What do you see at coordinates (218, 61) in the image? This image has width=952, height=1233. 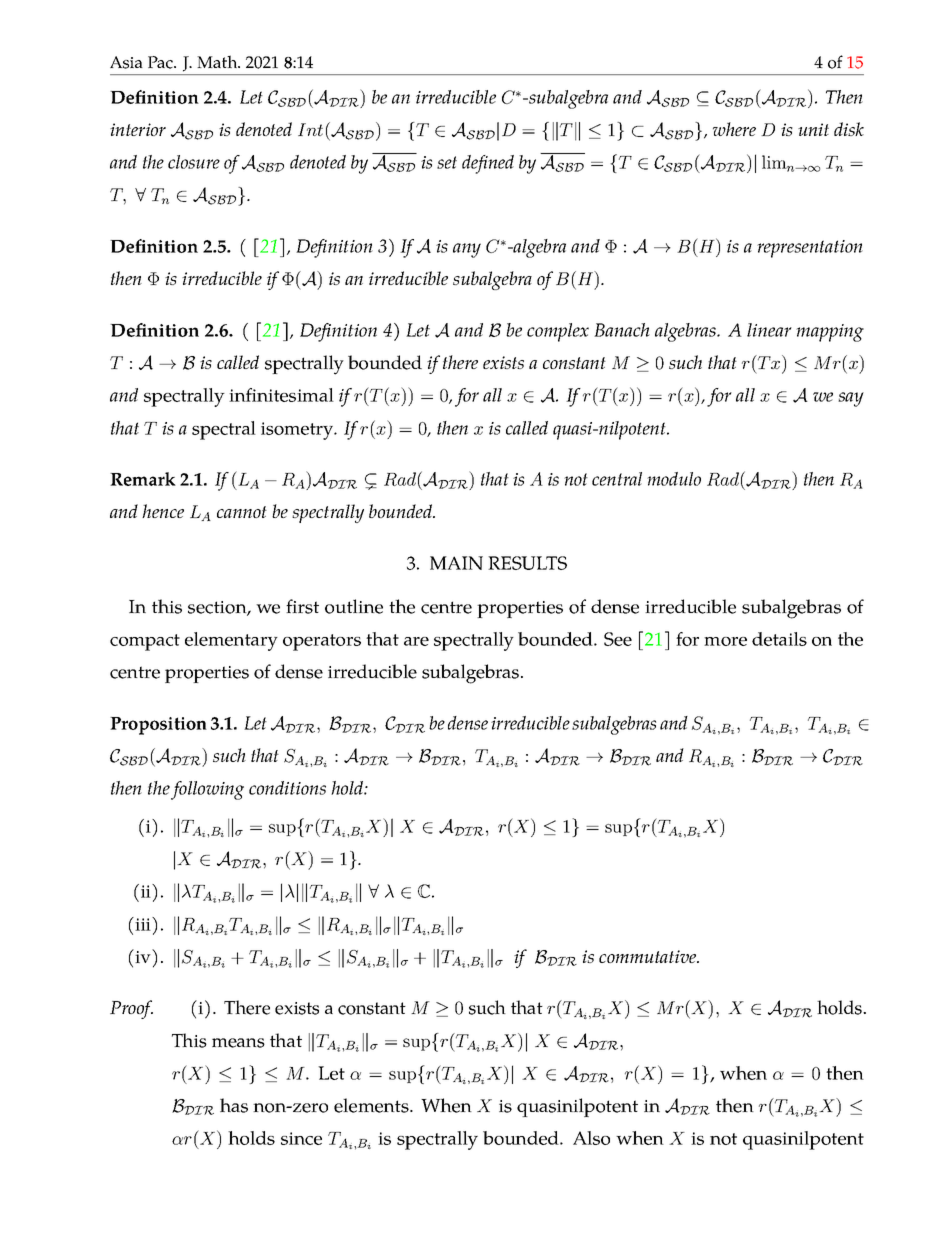 I see `Math` at bounding box center [218, 61].
